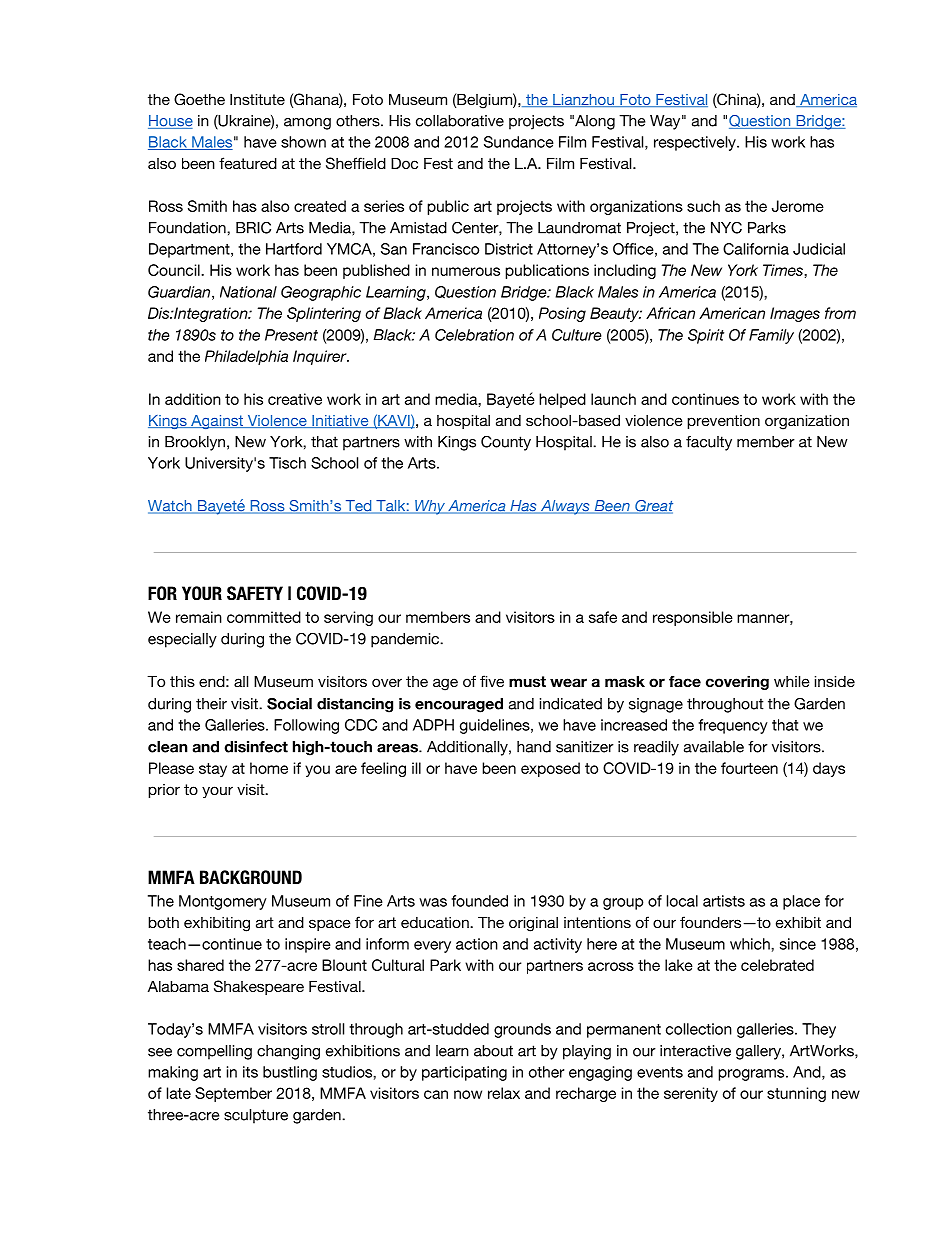  I want to click on fourteen, so click(749, 768).
